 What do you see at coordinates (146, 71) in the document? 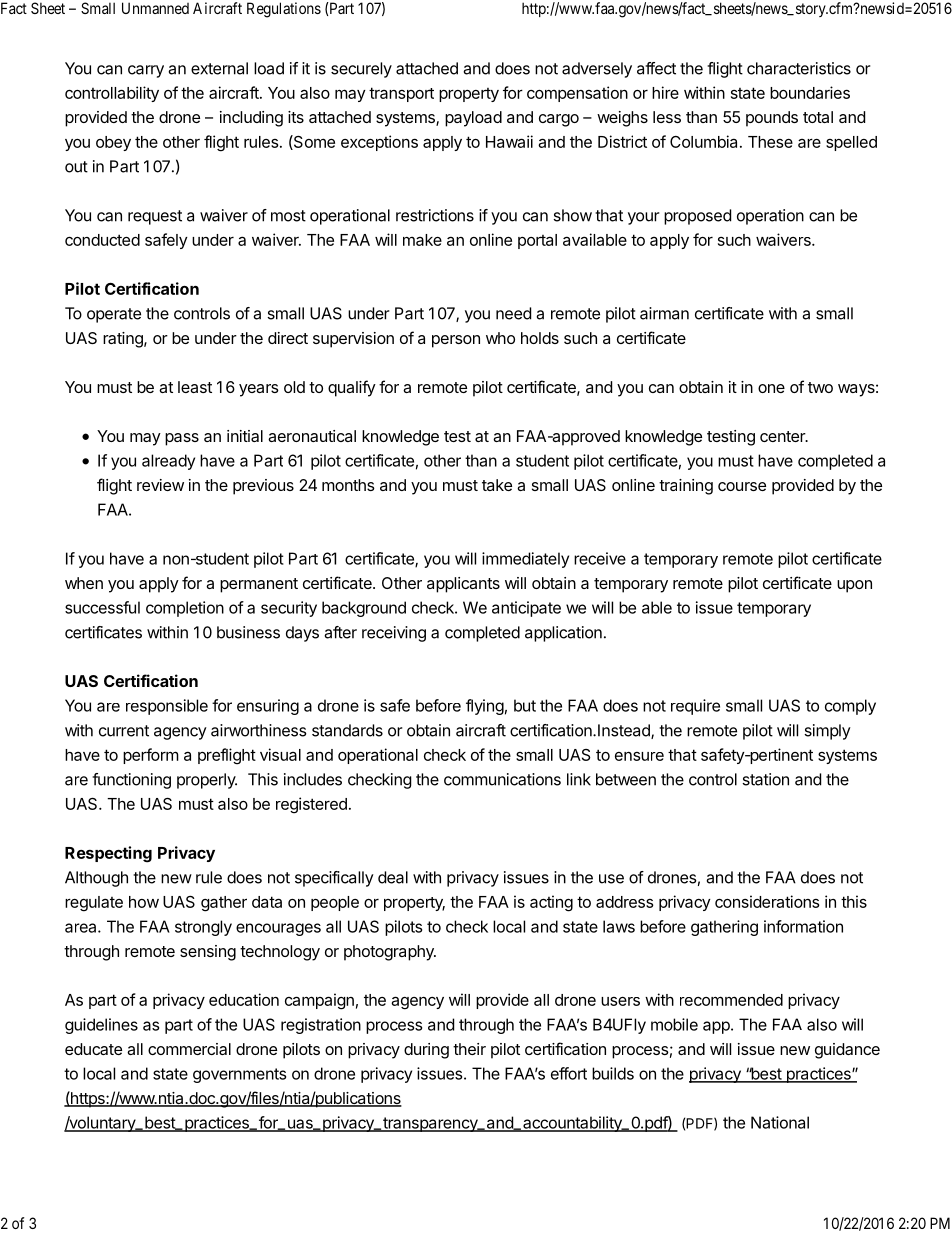
I see `carry` at bounding box center [146, 71].
